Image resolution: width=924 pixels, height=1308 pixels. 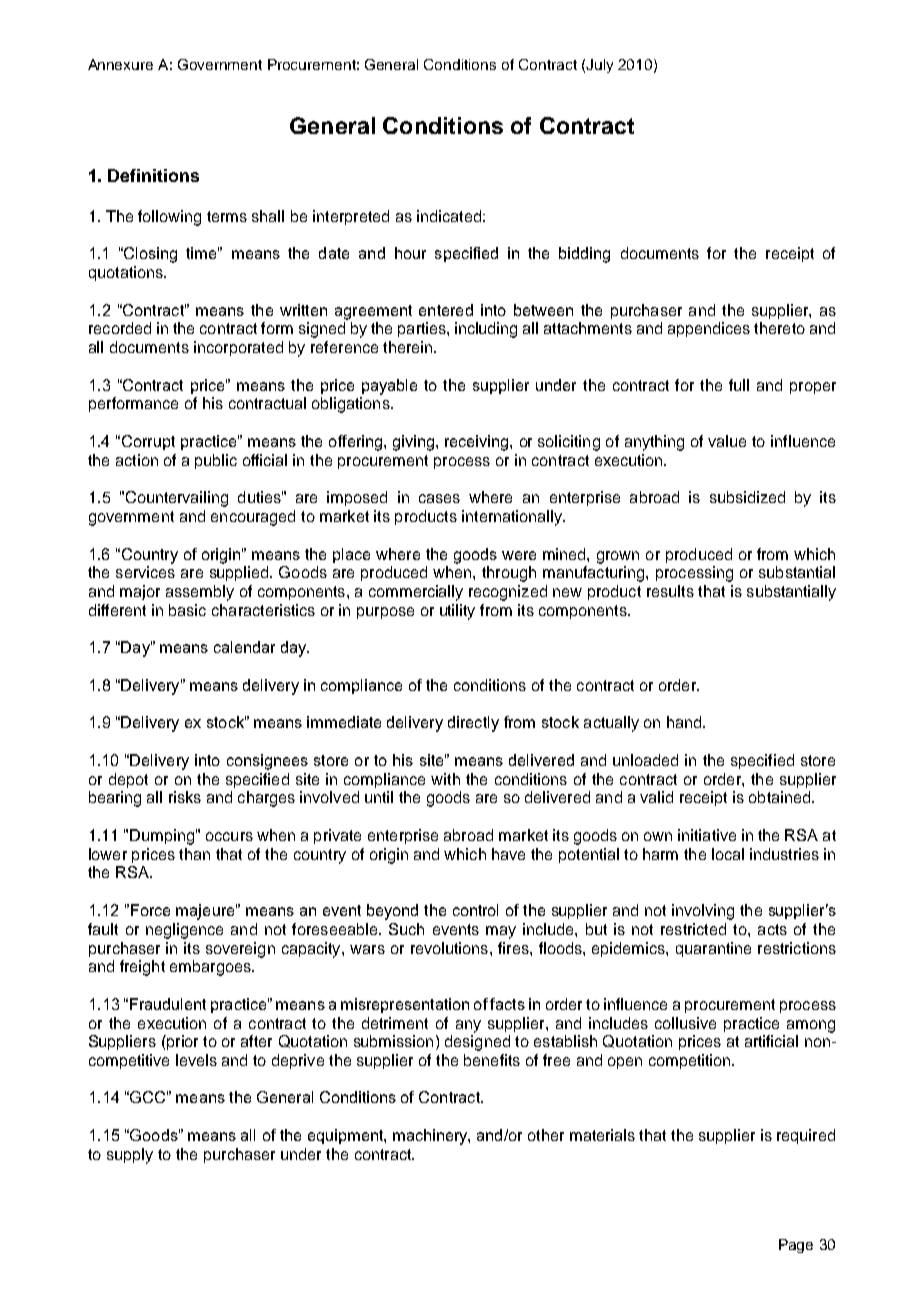 What do you see at coordinates (130, 1156) in the page?
I see `supply` at bounding box center [130, 1156].
